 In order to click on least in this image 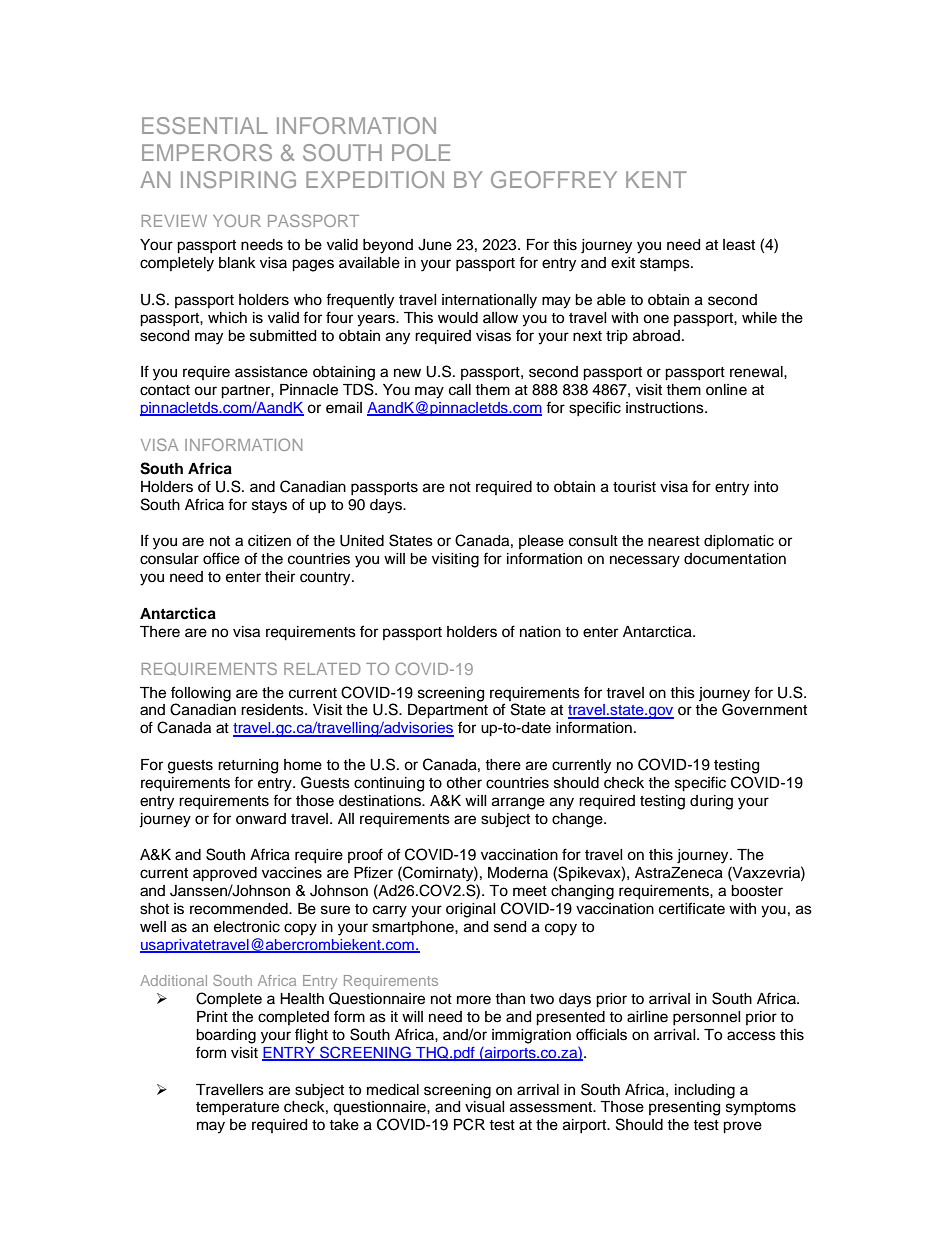, I will do `click(739, 245)`.
